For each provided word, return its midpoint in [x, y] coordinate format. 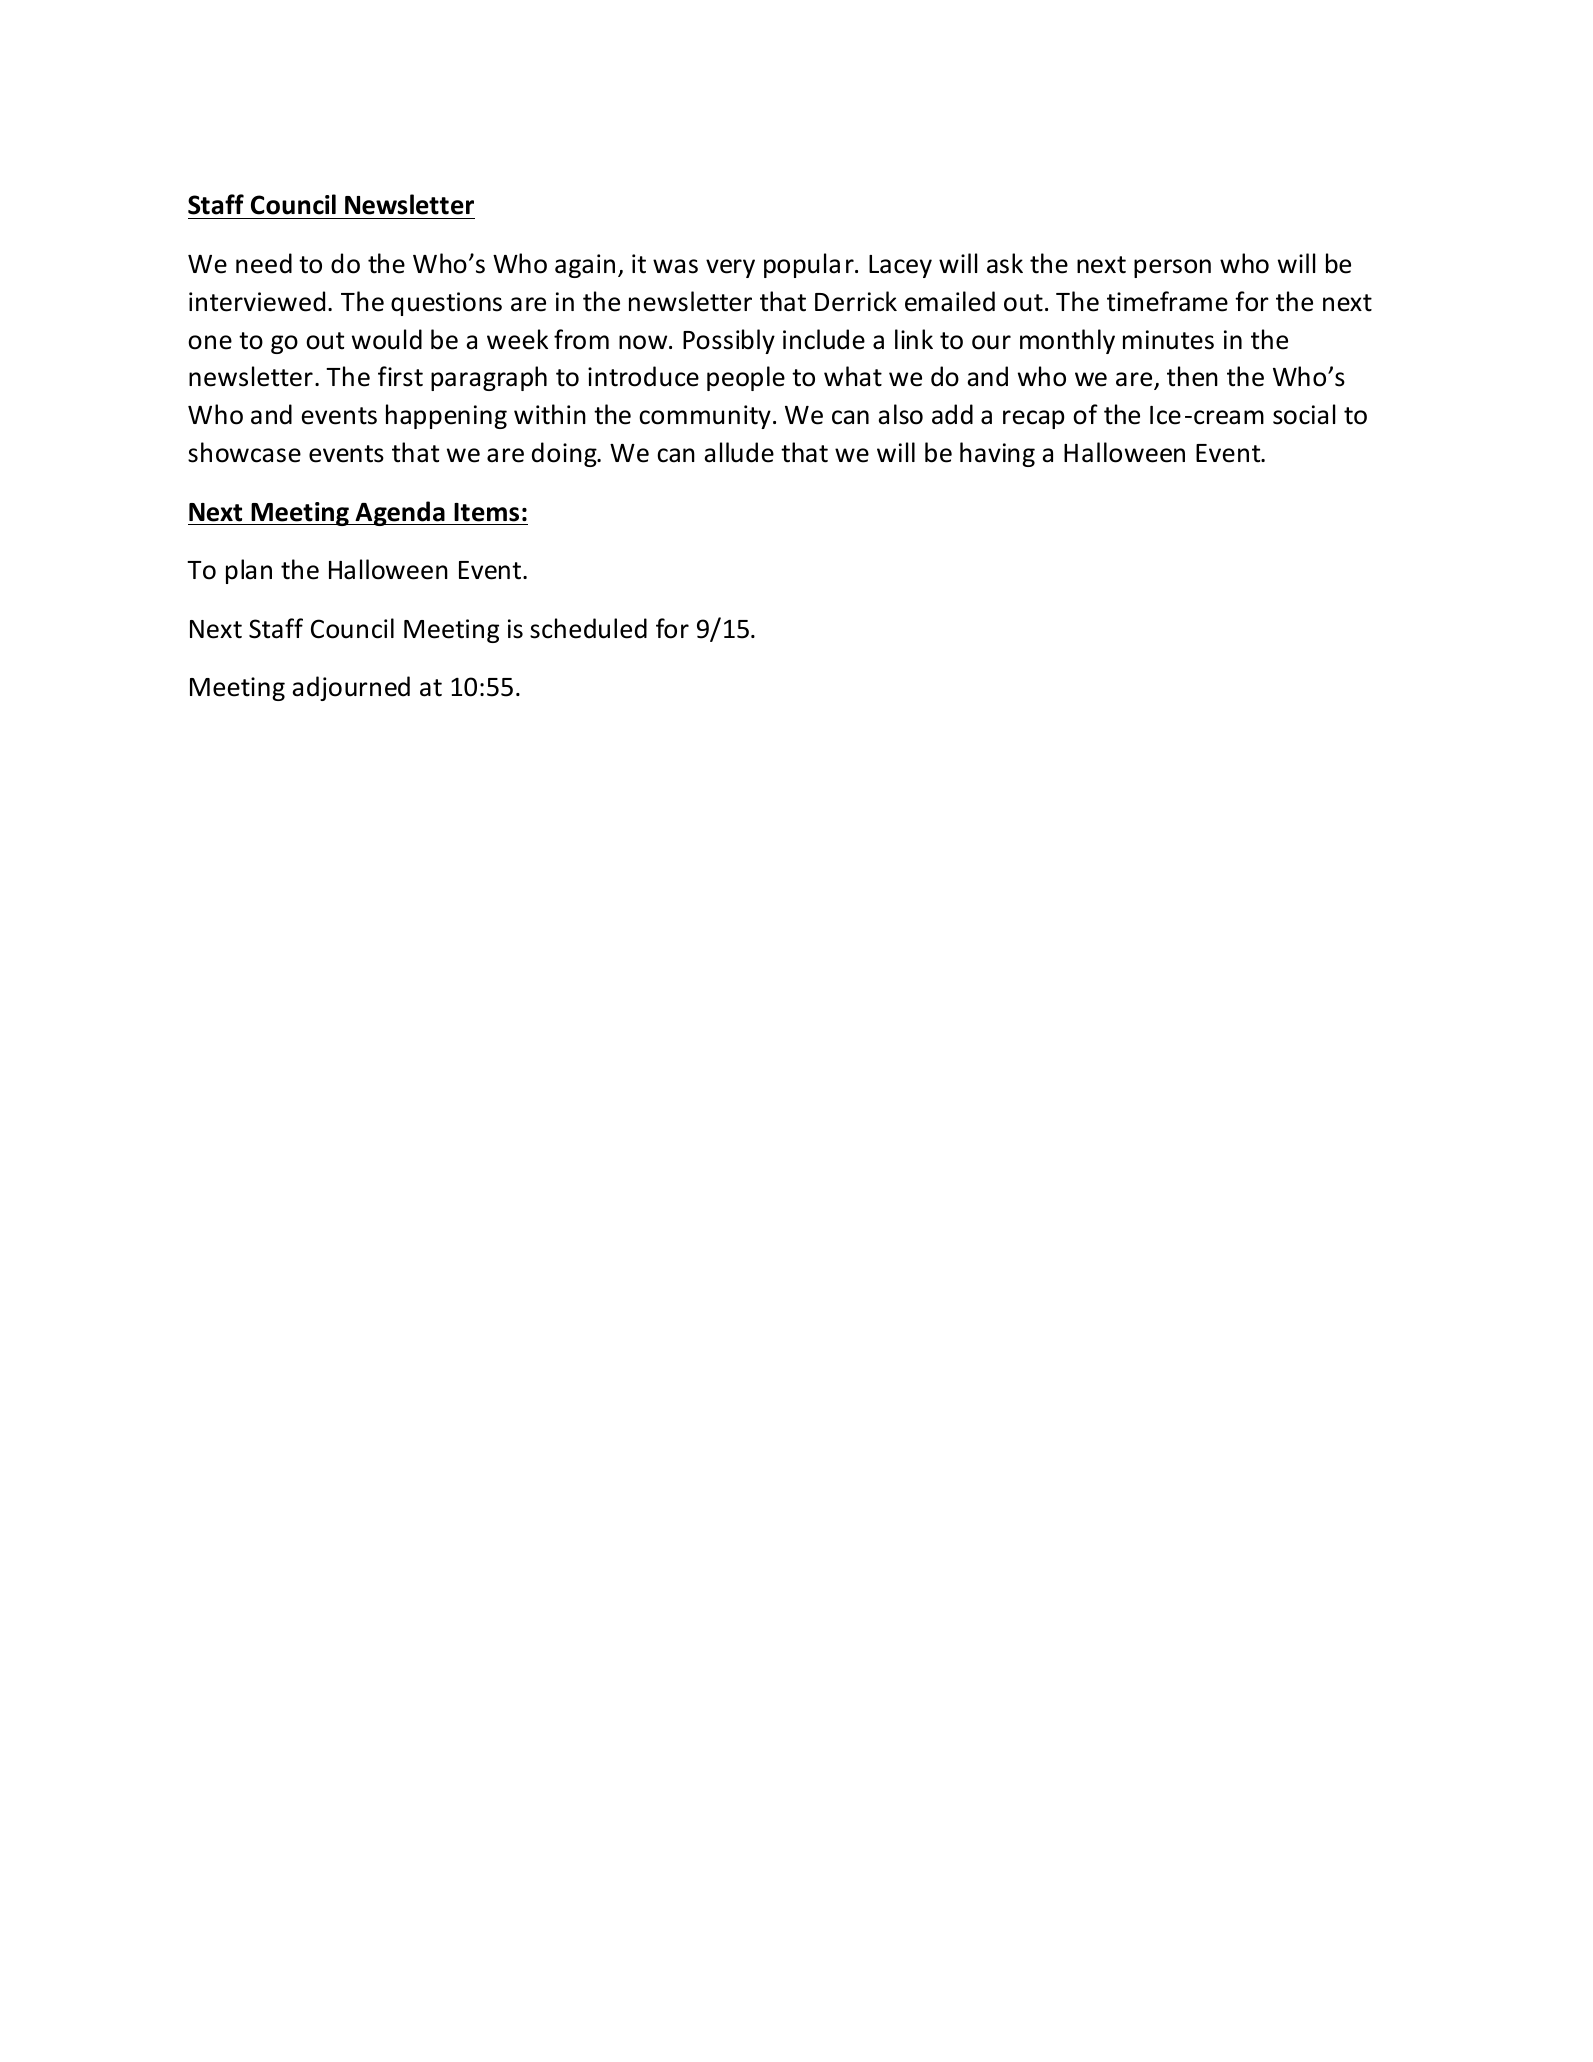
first [400, 376]
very [730, 268]
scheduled [588, 628]
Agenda [400, 513]
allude [739, 452]
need [264, 263]
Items [486, 512]
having [997, 454]
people [746, 378]
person [1172, 268]
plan [249, 571]
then [1192, 376]
